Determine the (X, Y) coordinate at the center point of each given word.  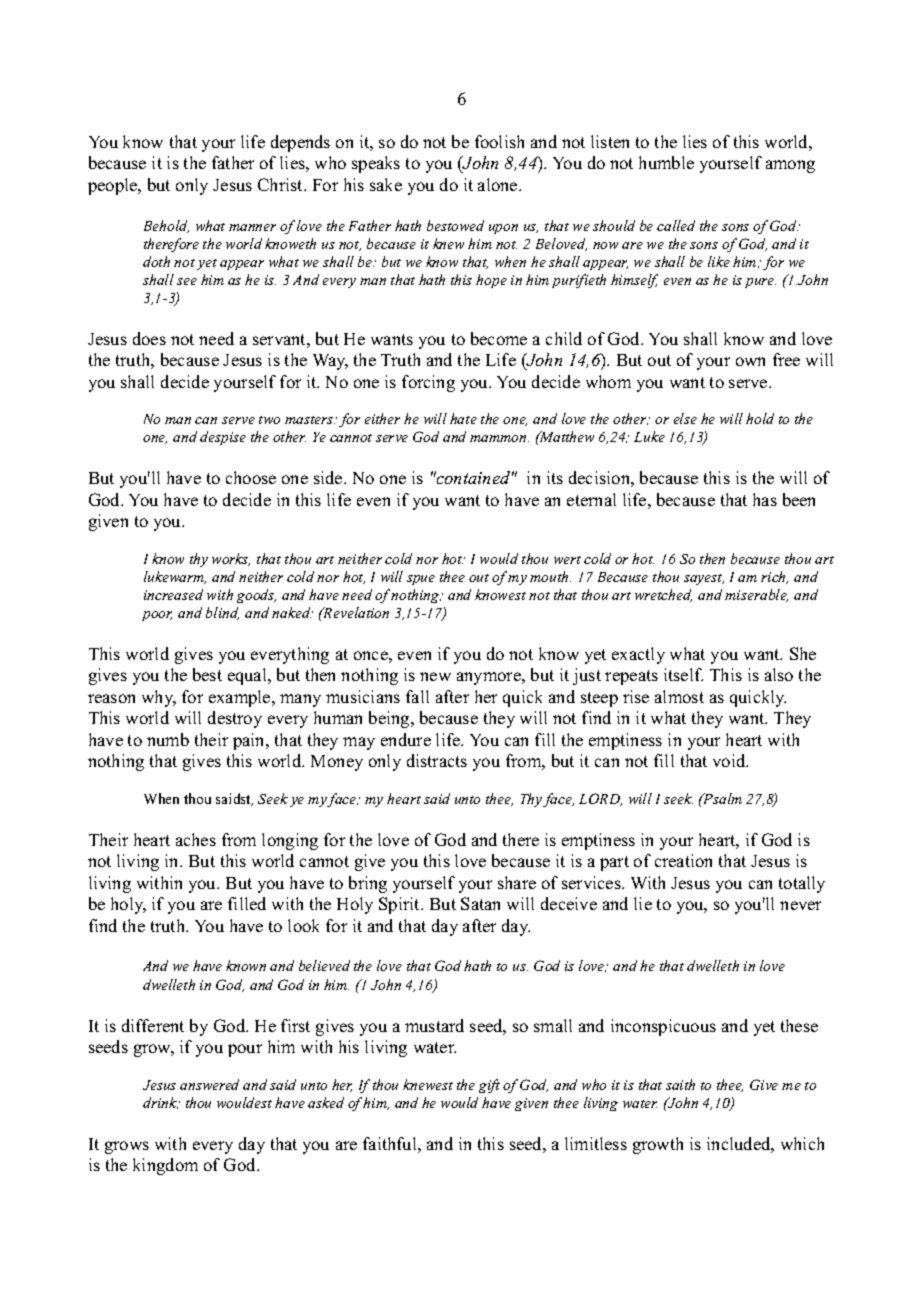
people (114, 186)
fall (417, 696)
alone (499, 184)
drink (160, 1103)
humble (666, 162)
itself (683, 674)
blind (222, 613)
